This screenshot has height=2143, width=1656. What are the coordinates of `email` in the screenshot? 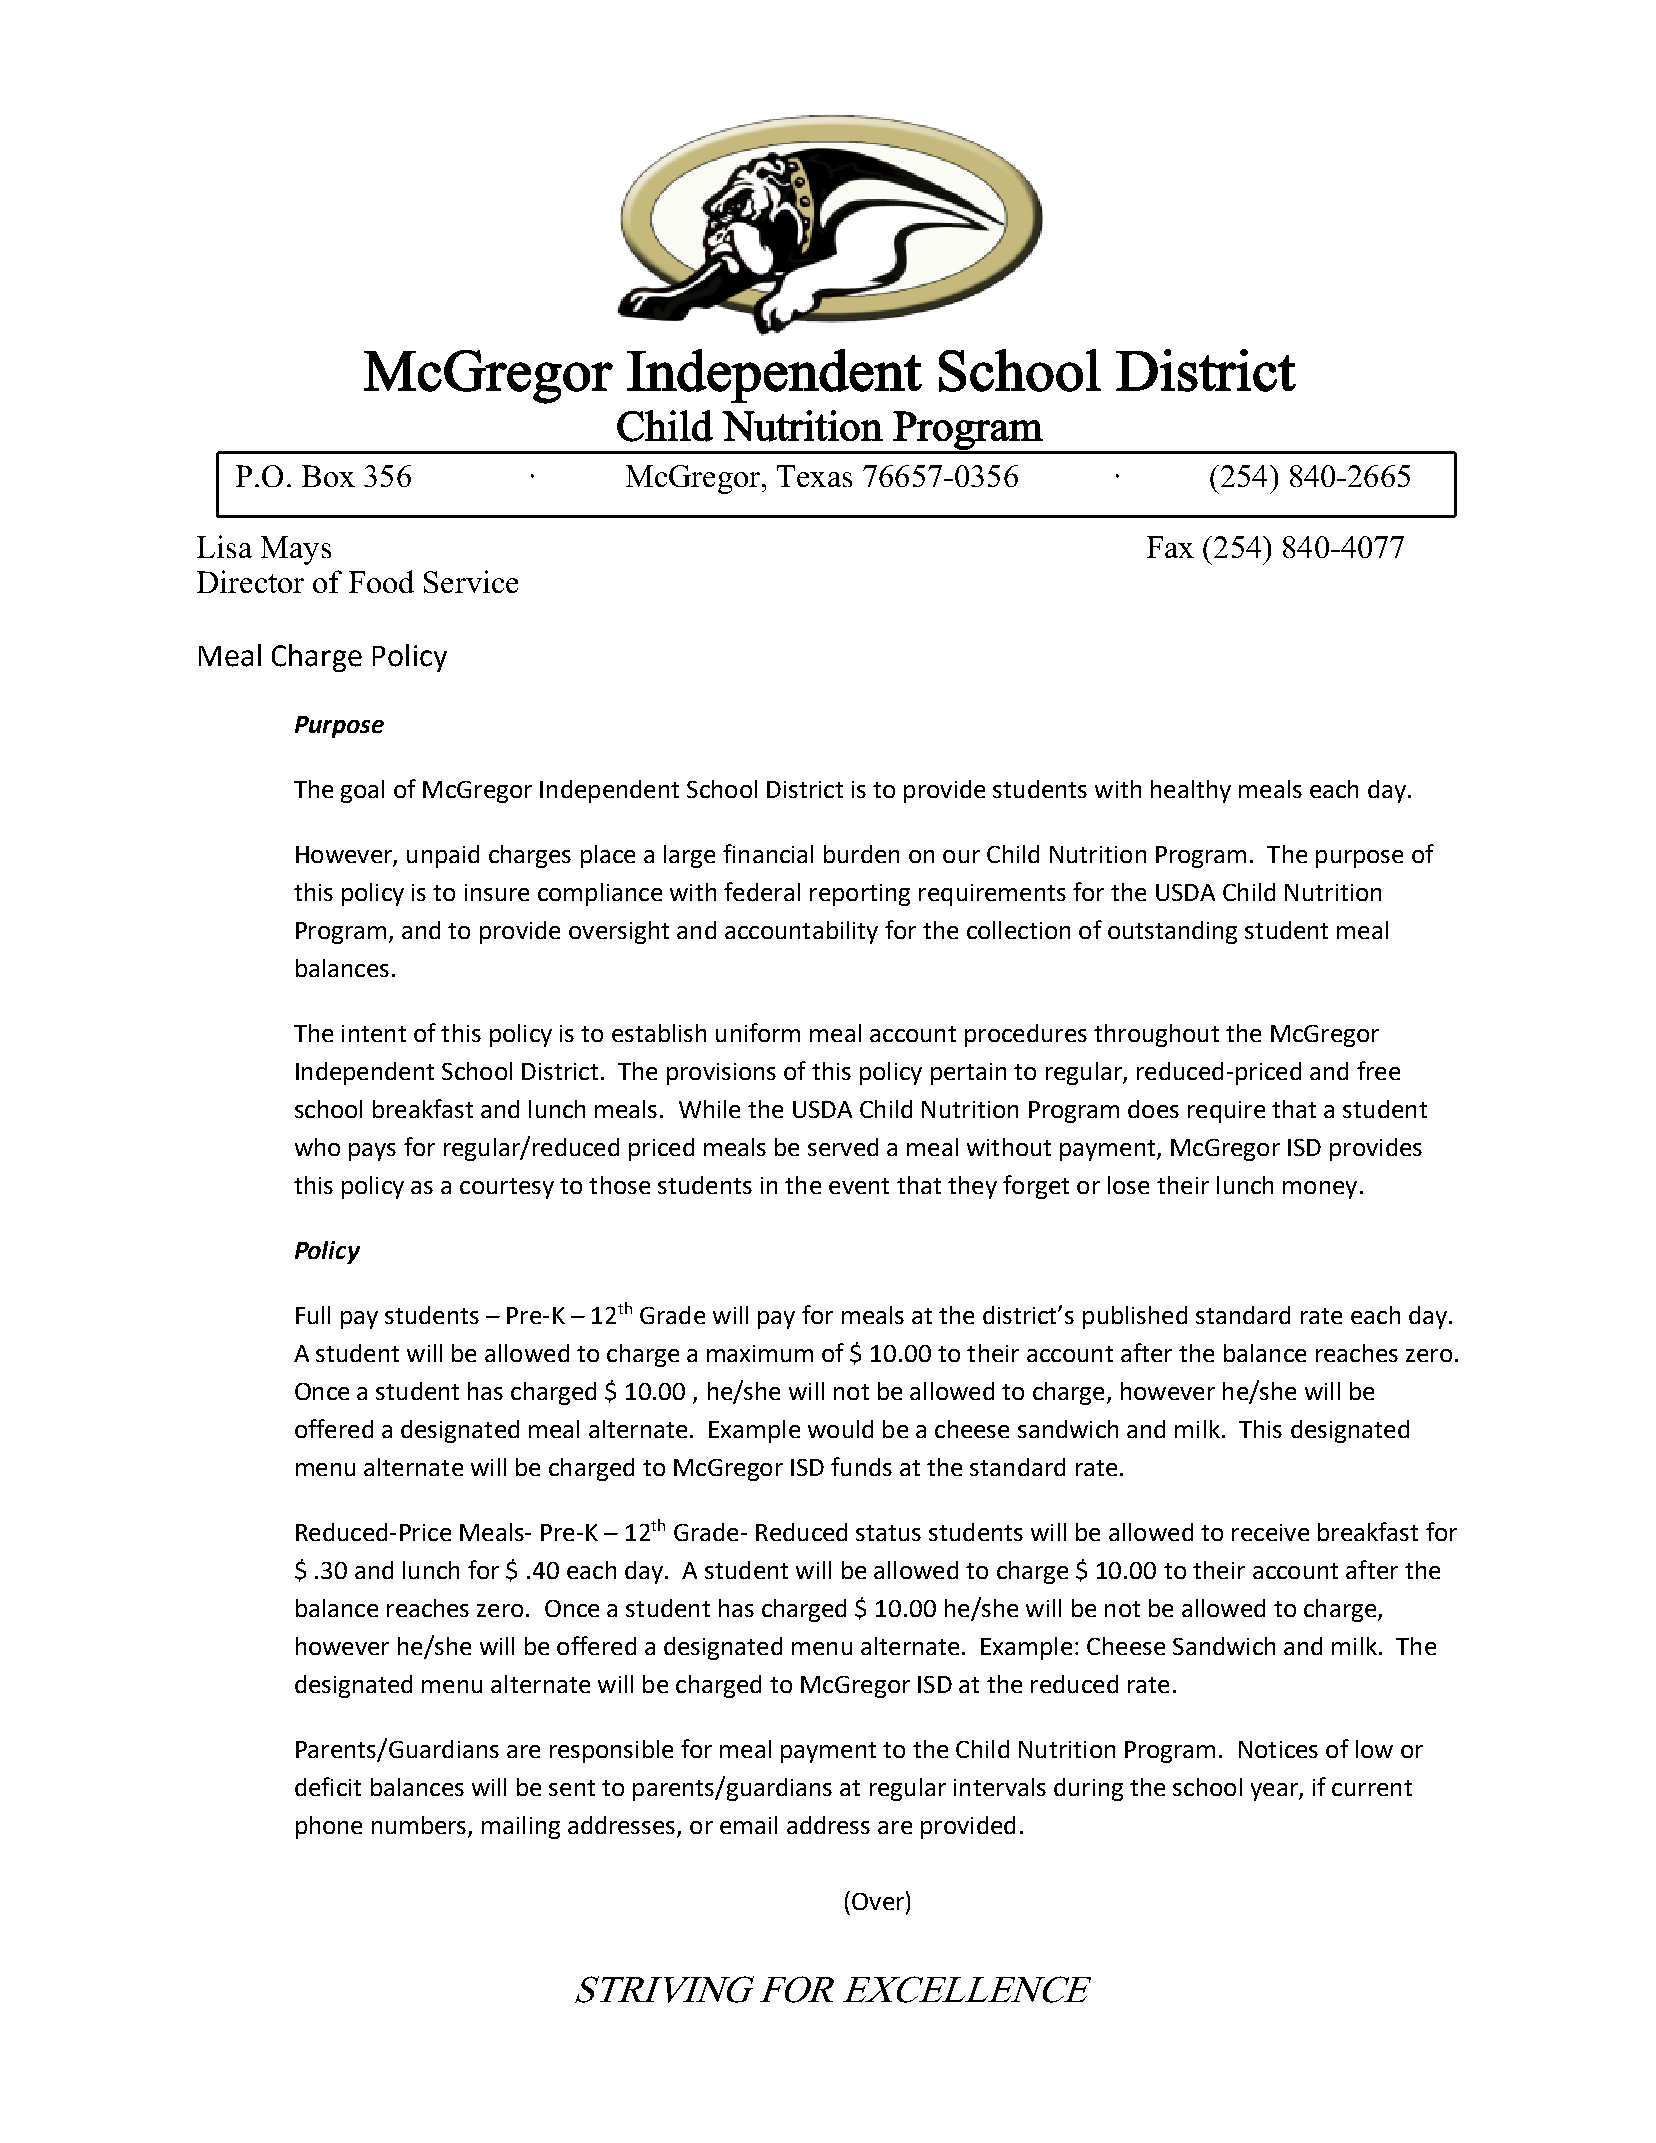 It's located at (748, 1825).
